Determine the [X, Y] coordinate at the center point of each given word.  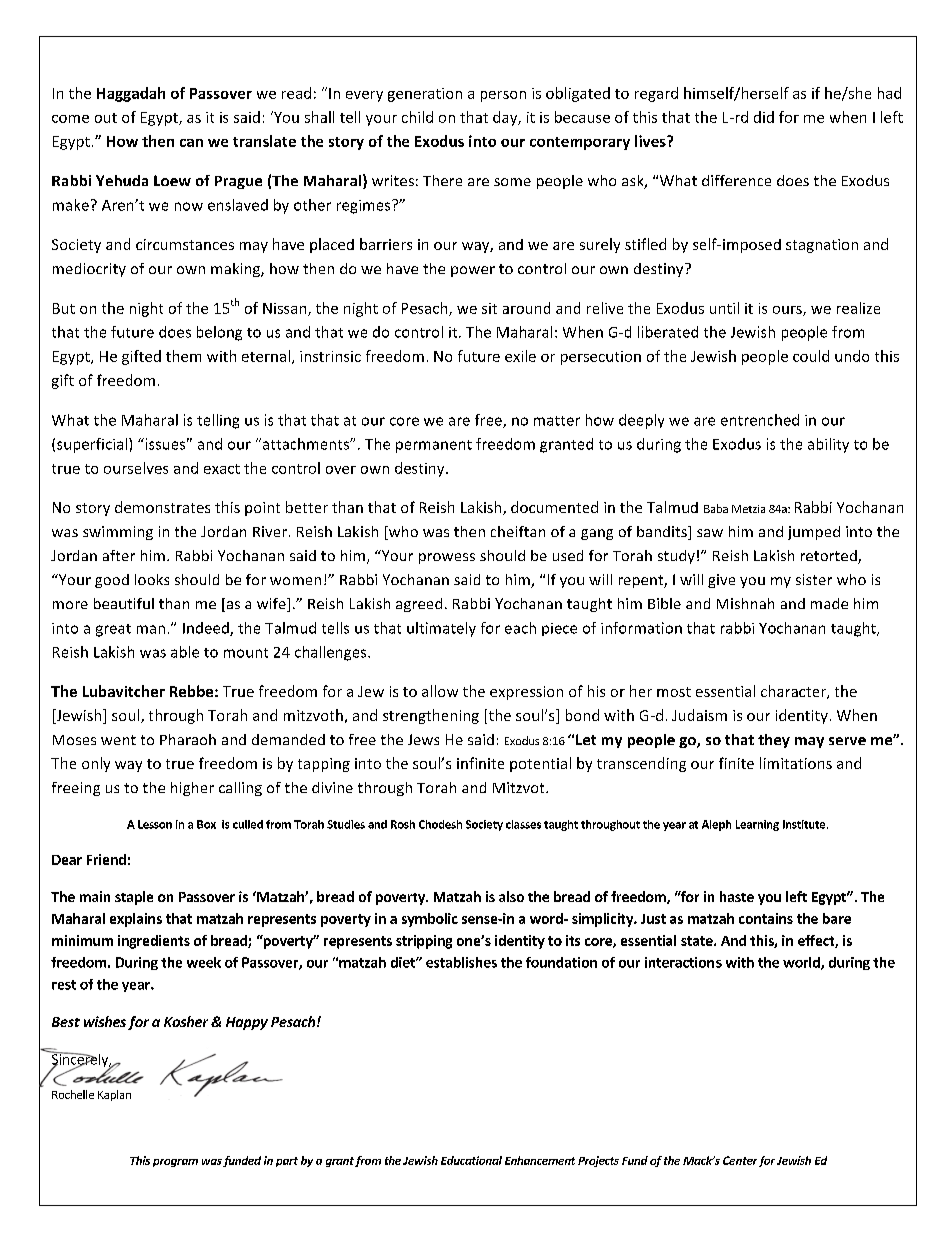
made [829, 603]
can [191, 143]
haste [737, 896]
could [811, 356]
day [506, 118]
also [511, 896]
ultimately [441, 629]
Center [740, 1160]
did [764, 117]
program [175, 1163]
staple [134, 898]
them [183, 356]
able [185, 652]
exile [520, 356]
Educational [471, 1160]
